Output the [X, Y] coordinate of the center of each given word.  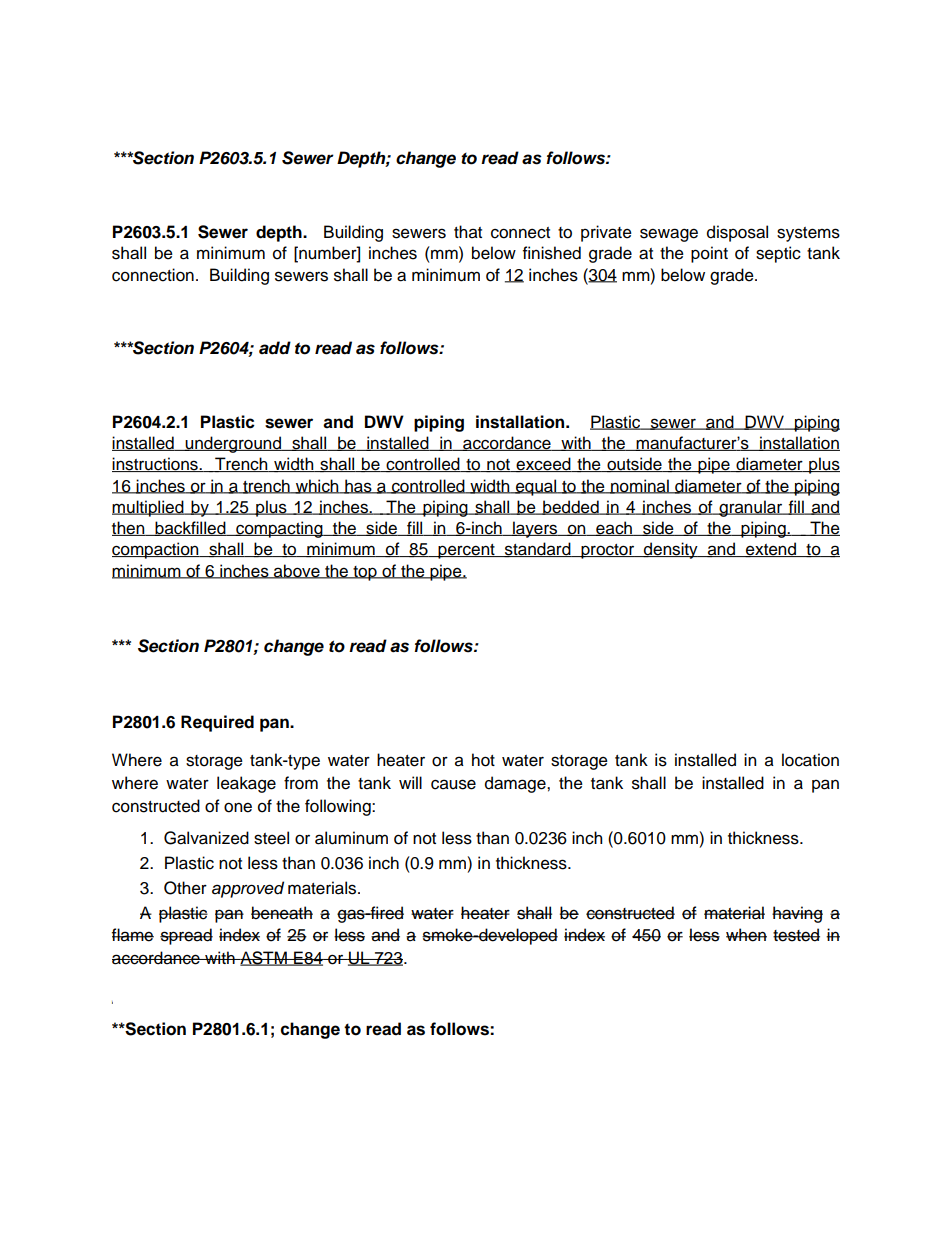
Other [185, 888]
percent [466, 551]
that [468, 232]
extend [771, 550]
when [746, 935]
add [275, 348]
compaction [156, 550]
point [709, 254]
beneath [282, 913]
